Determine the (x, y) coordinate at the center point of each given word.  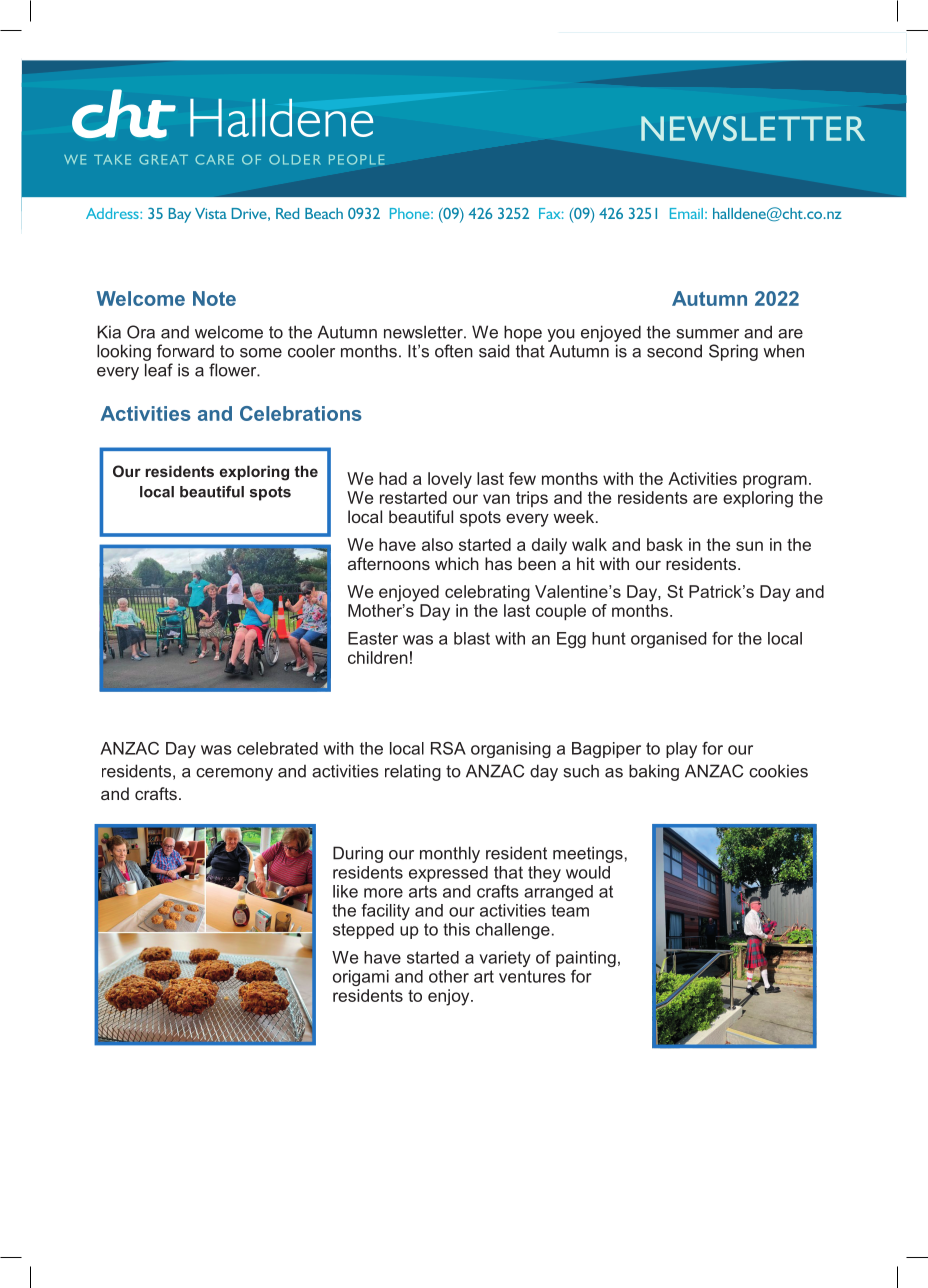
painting (586, 959)
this (456, 929)
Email (686, 213)
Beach (324, 213)
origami (361, 978)
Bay (180, 215)
